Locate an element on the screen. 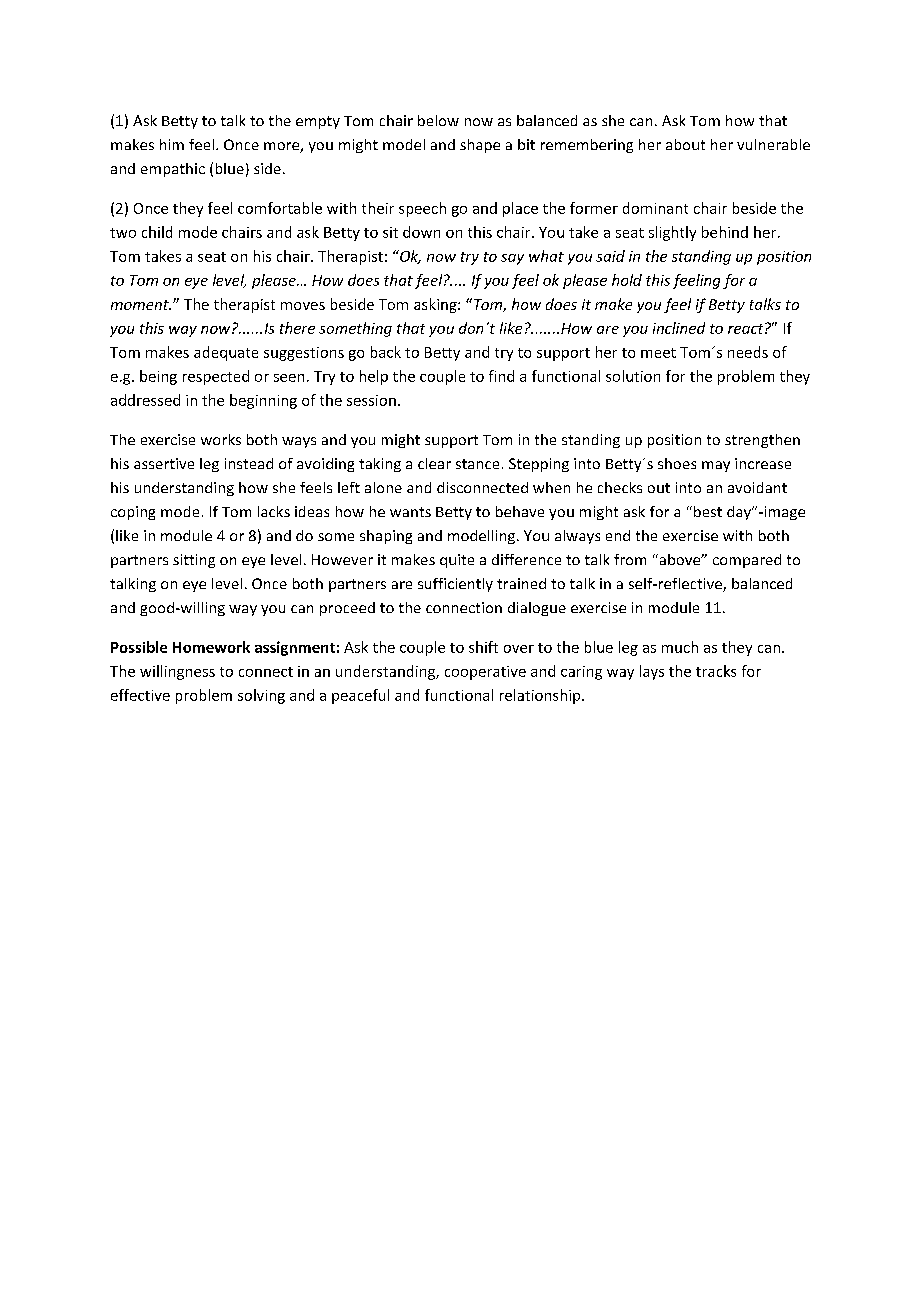  him is located at coordinates (172, 144).
